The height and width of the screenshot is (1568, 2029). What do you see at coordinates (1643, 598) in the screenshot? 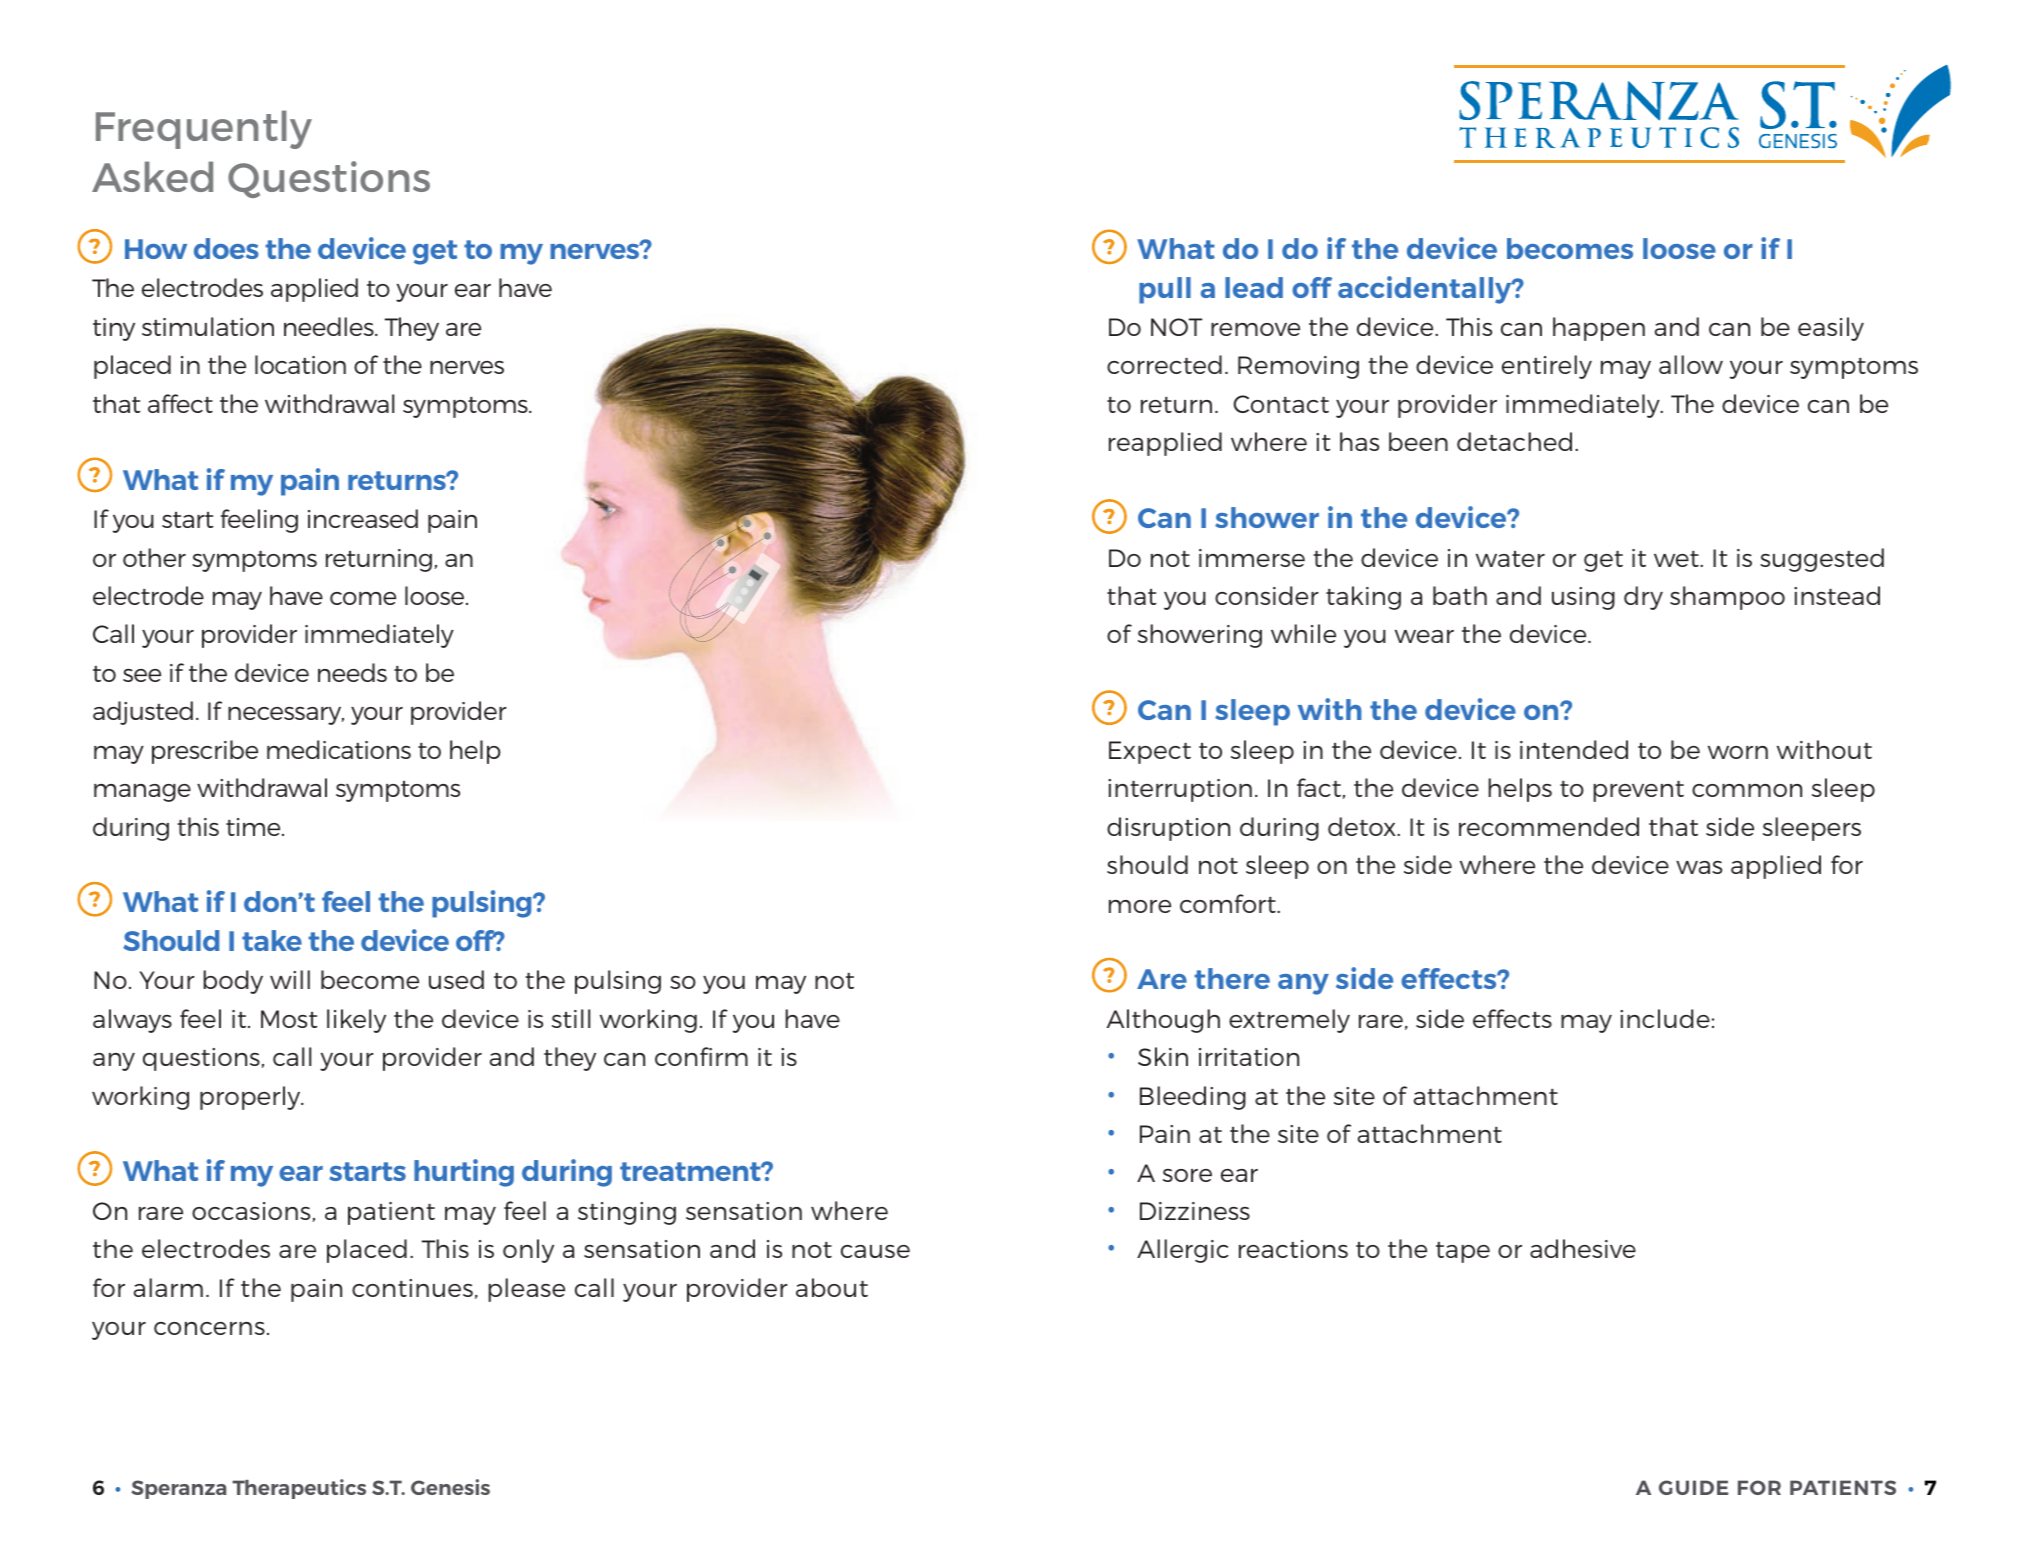
I see `dry` at bounding box center [1643, 598].
